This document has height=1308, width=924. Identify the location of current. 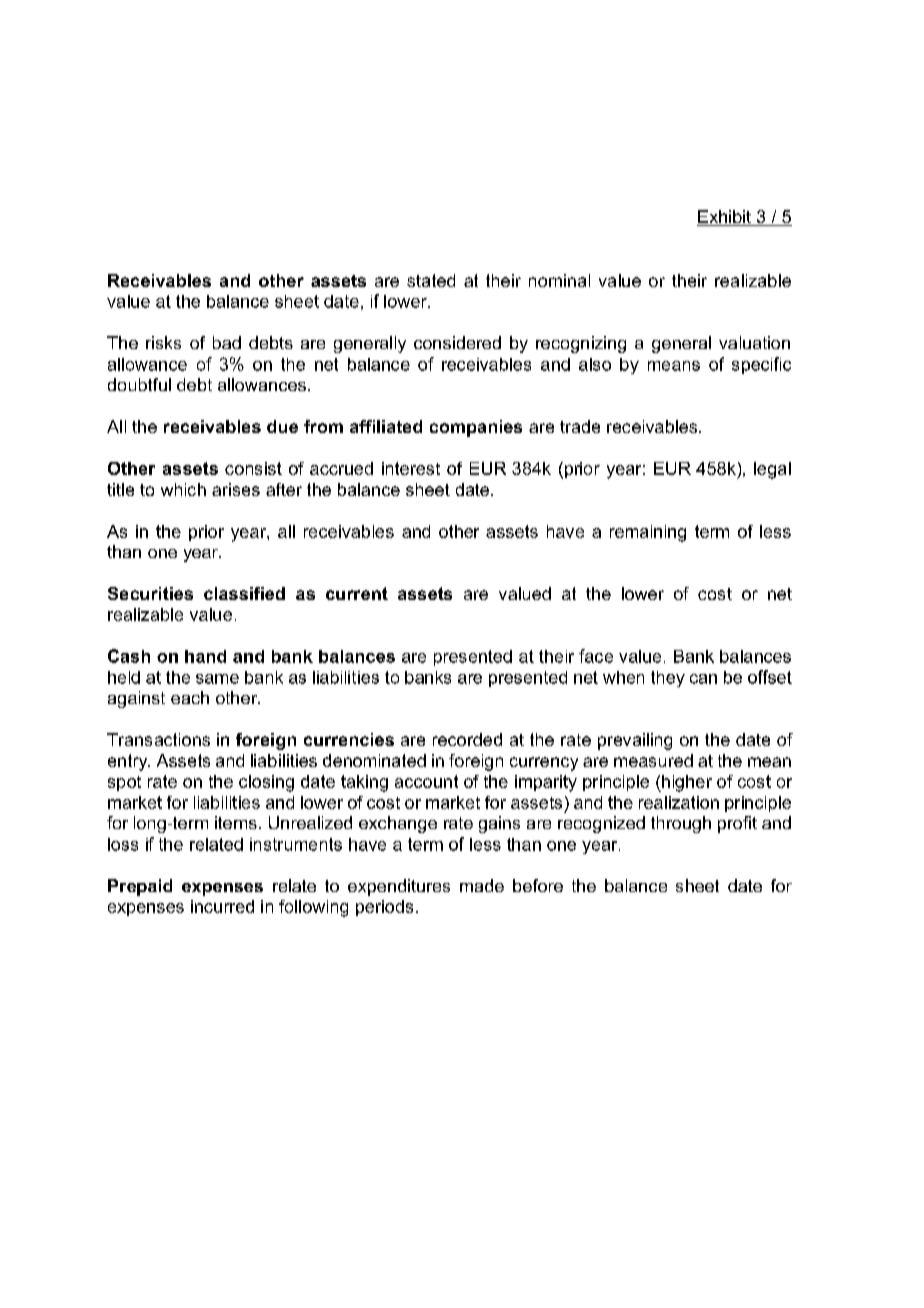
(357, 593).
